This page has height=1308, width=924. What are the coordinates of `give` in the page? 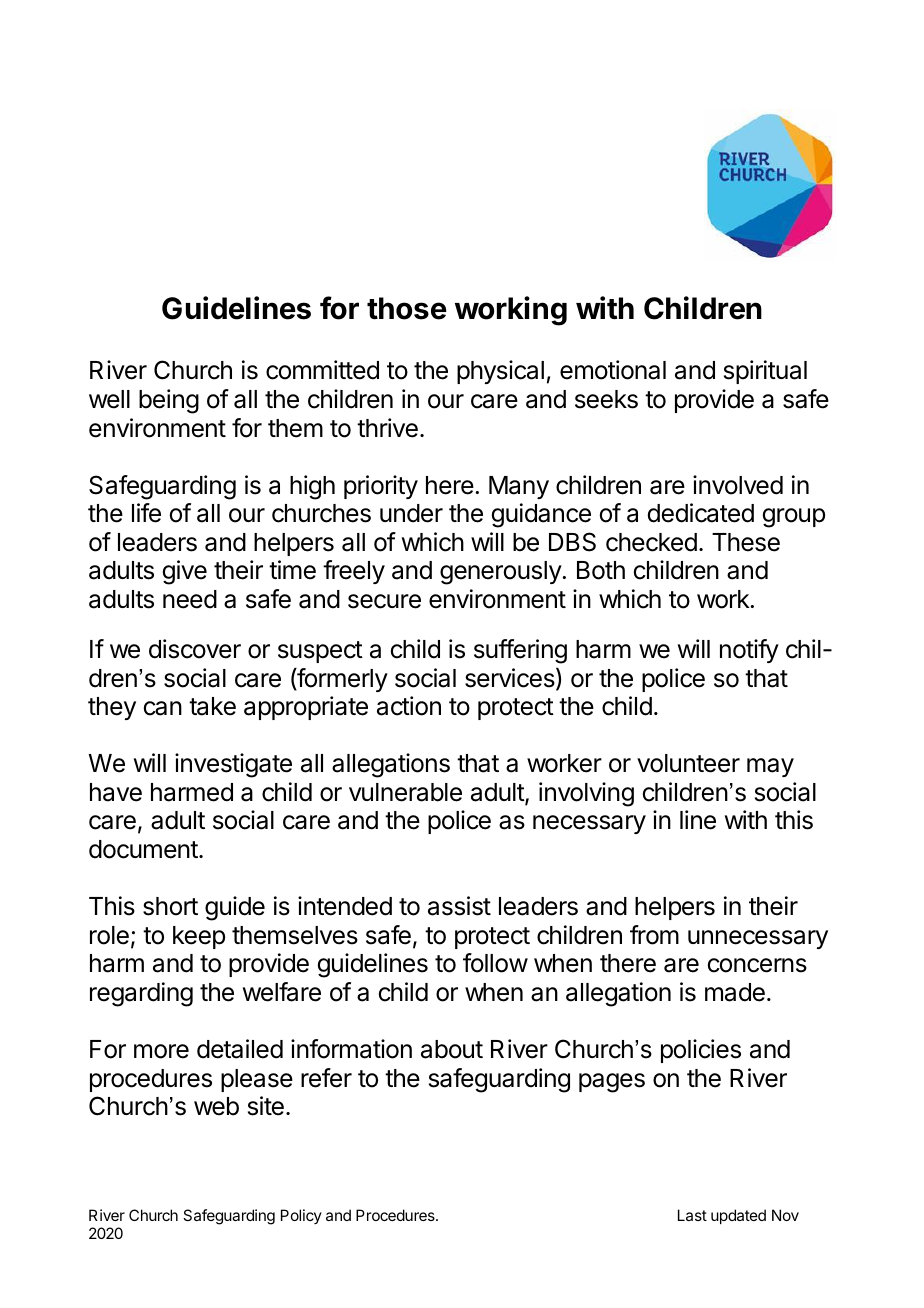 It's located at (185, 572).
